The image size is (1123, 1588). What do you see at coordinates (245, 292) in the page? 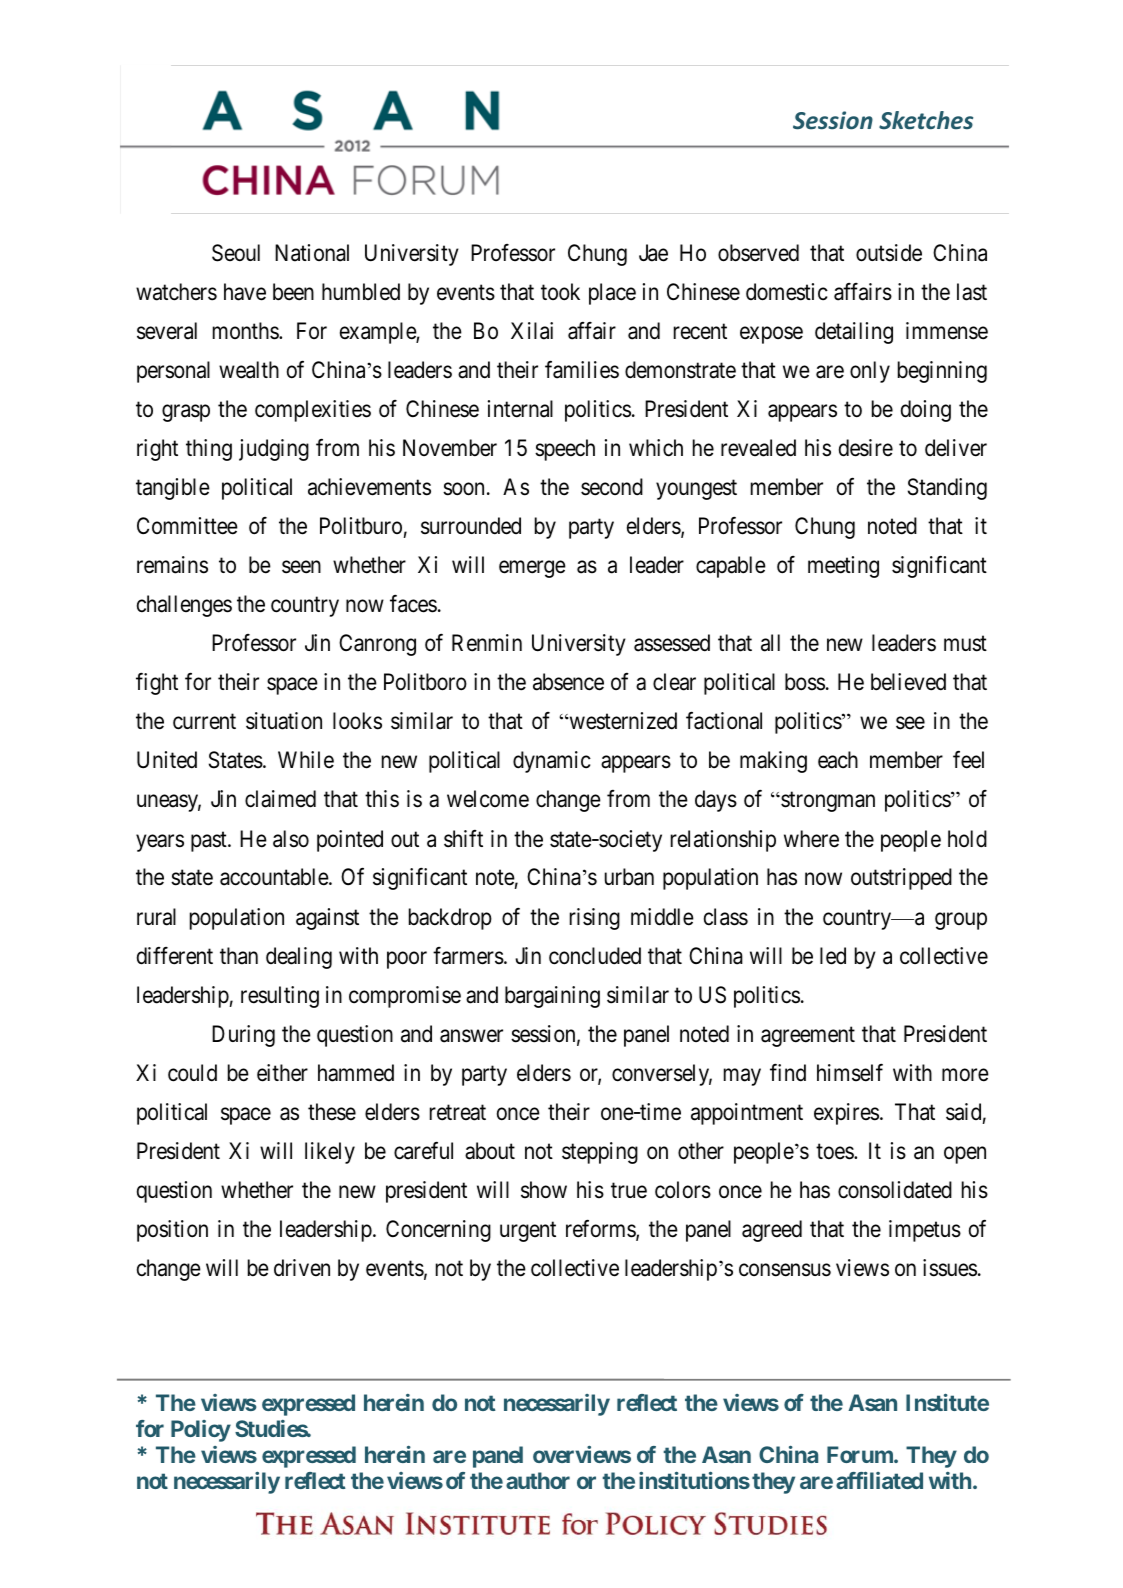
I see `have` at bounding box center [245, 292].
